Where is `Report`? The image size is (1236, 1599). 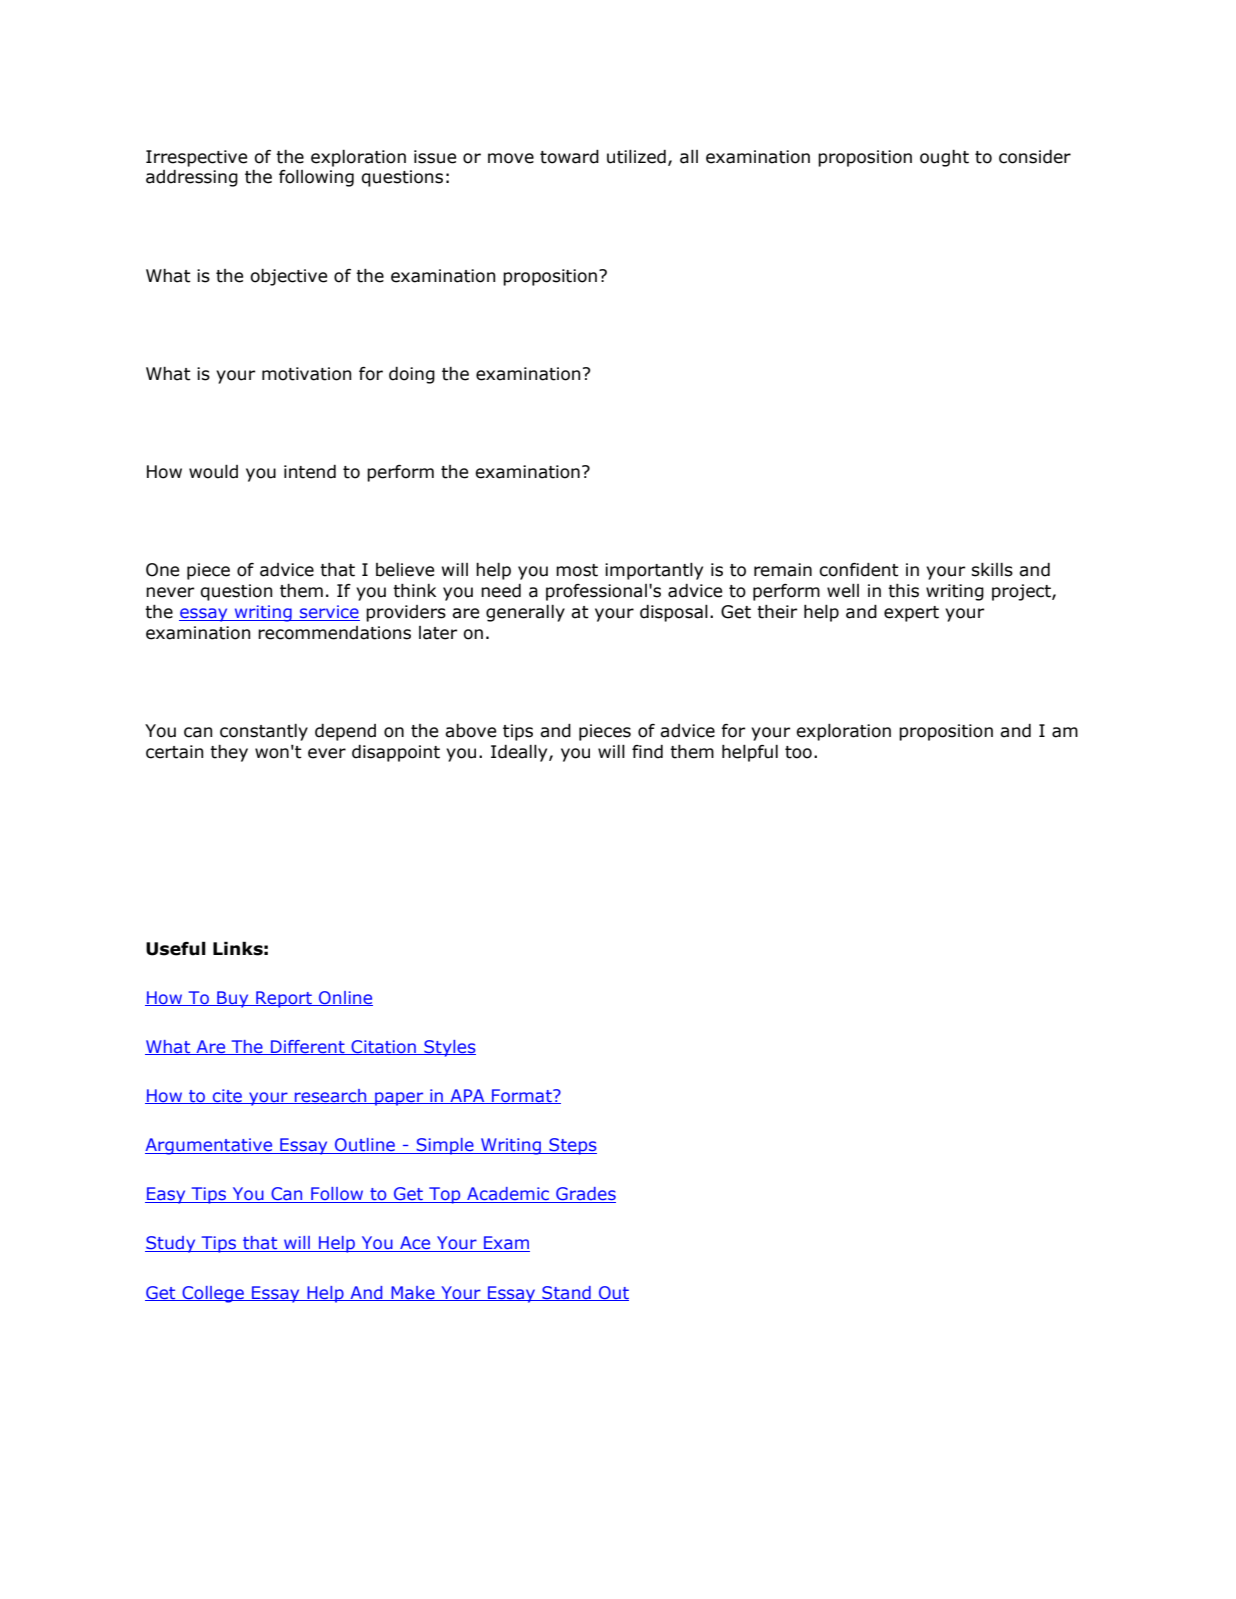 Report is located at coordinates (284, 999).
